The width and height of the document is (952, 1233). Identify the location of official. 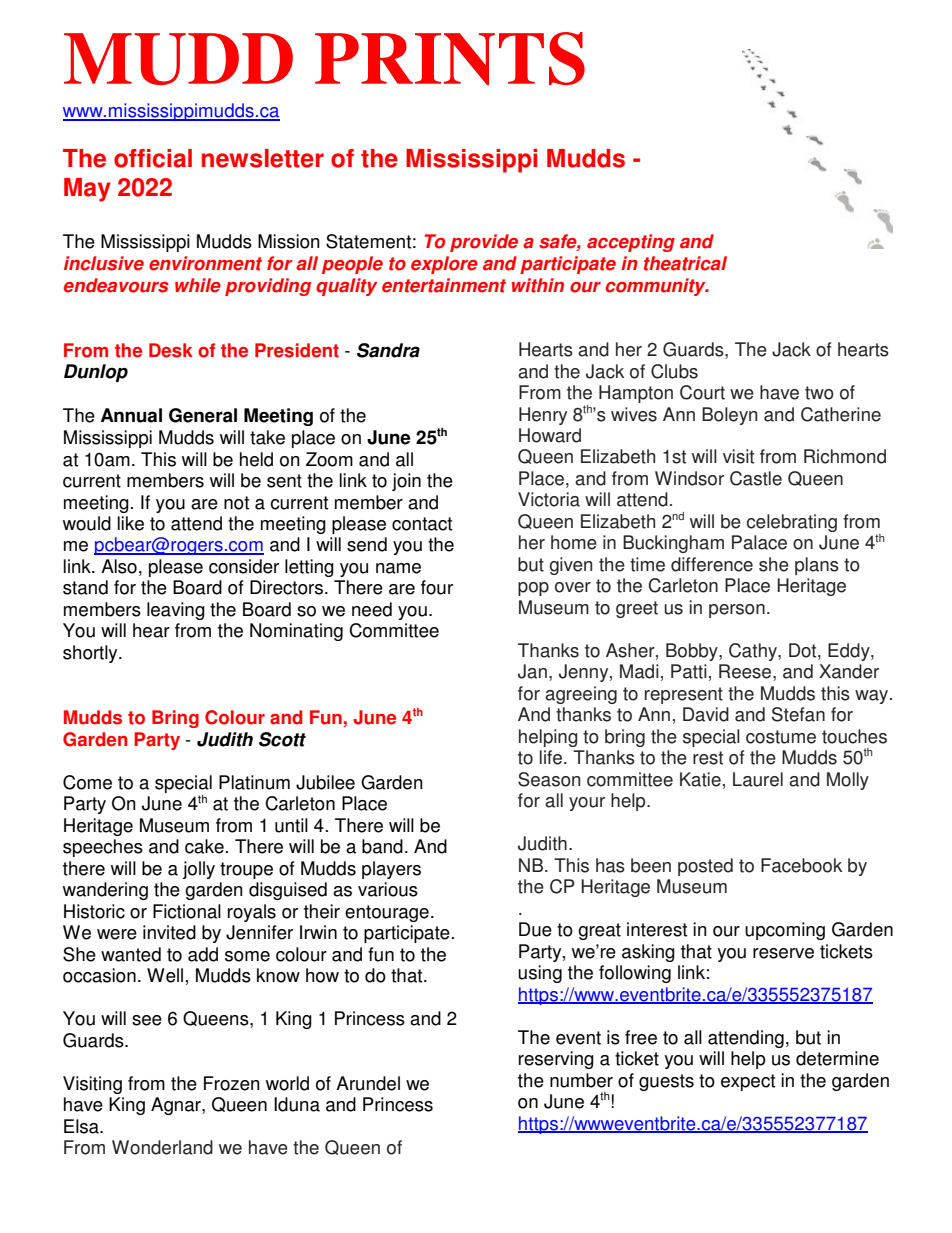
(153, 158).
